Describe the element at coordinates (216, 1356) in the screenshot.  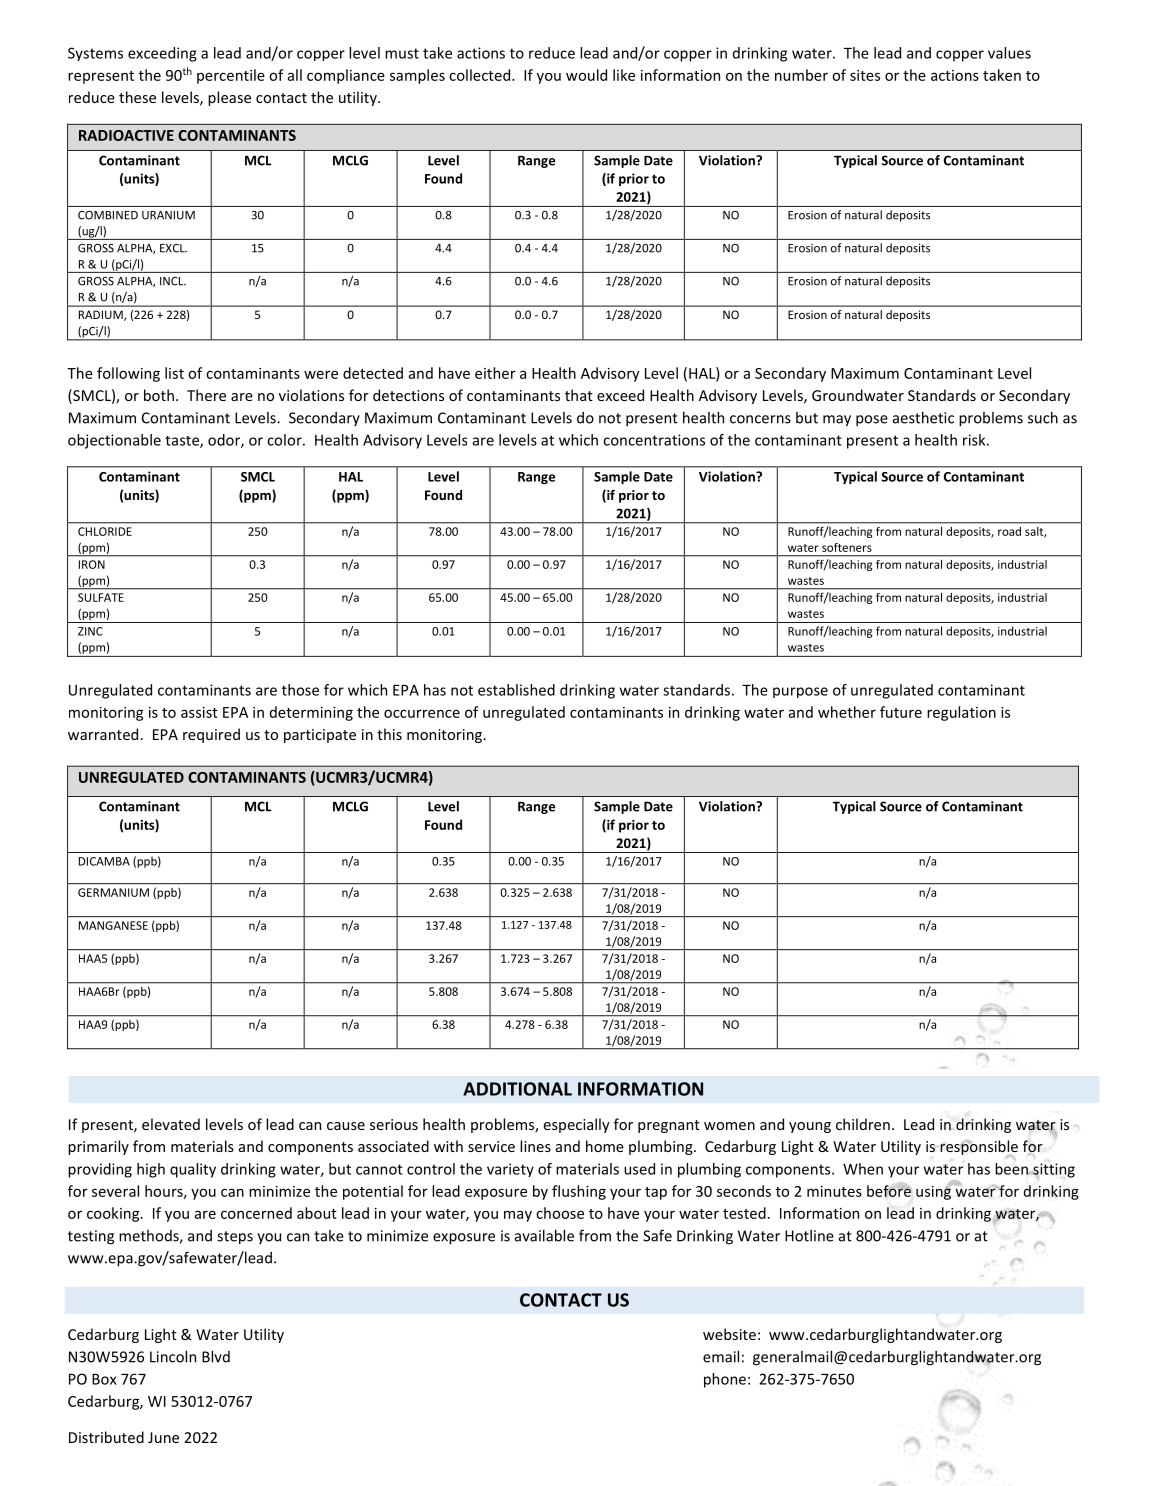
I see `Blvd` at that location.
